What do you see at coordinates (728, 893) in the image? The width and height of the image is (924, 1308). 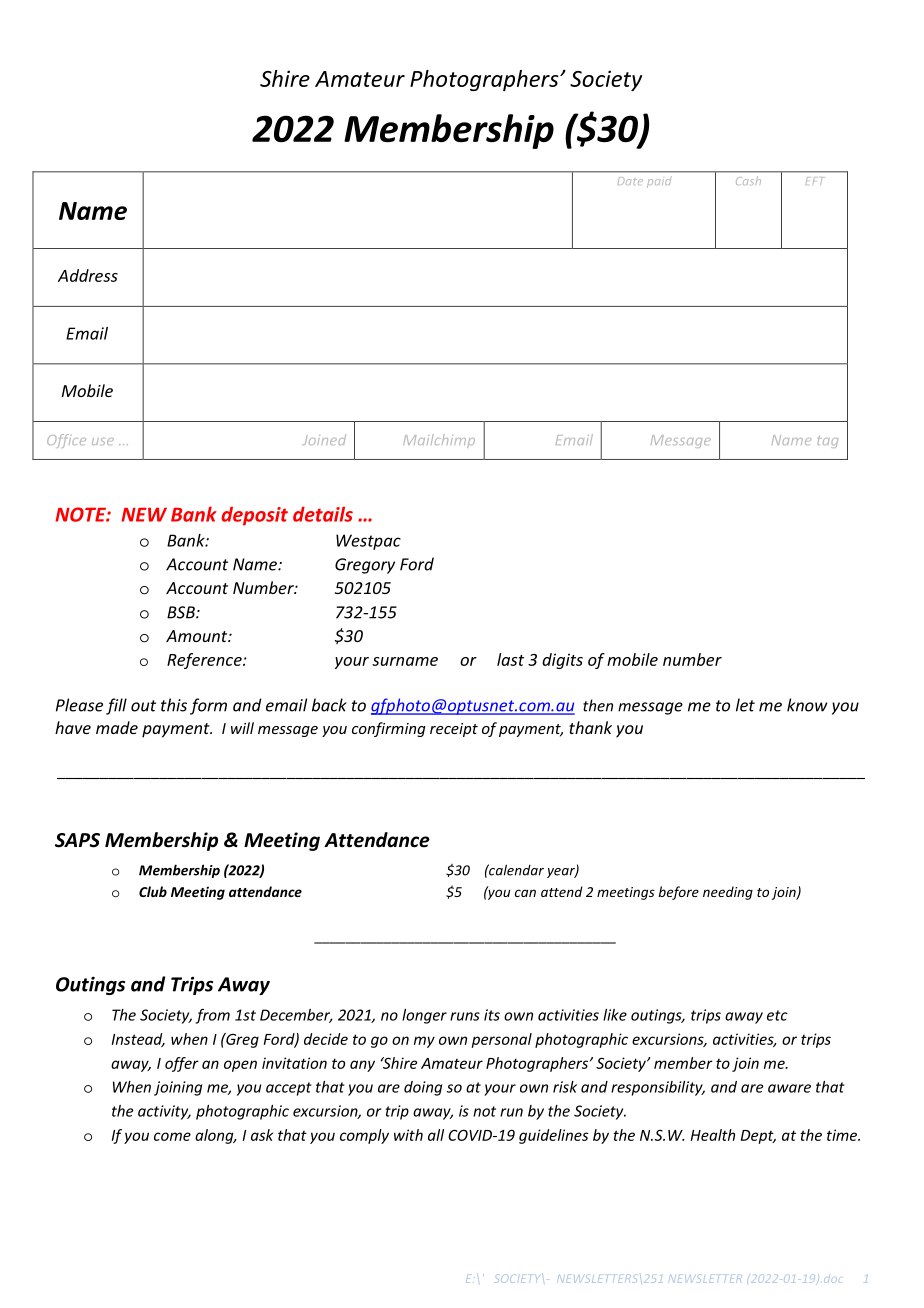 I see `needing` at bounding box center [728, 893].
